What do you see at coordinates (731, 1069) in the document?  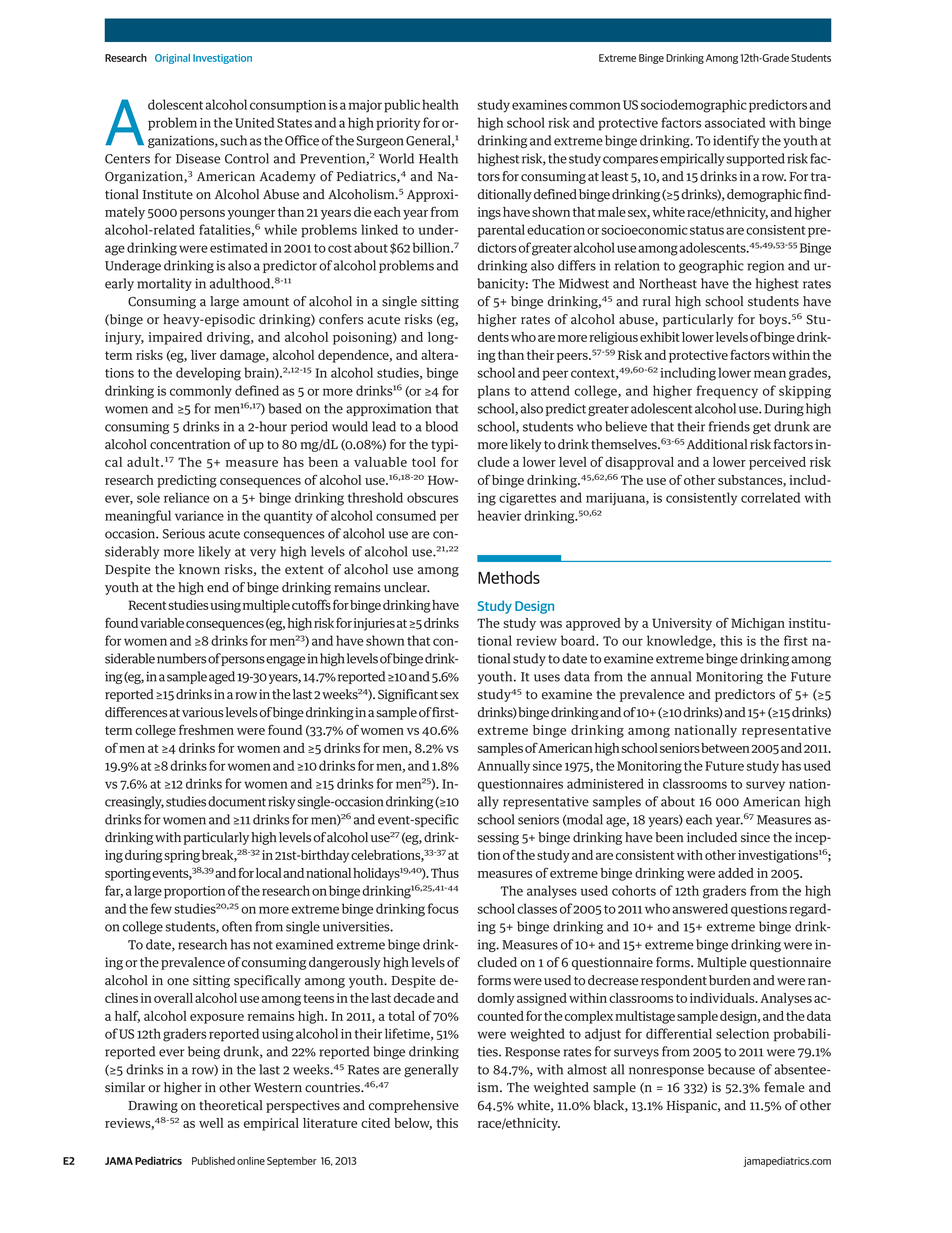 I see `because` at bounding box center [731, 1069].
